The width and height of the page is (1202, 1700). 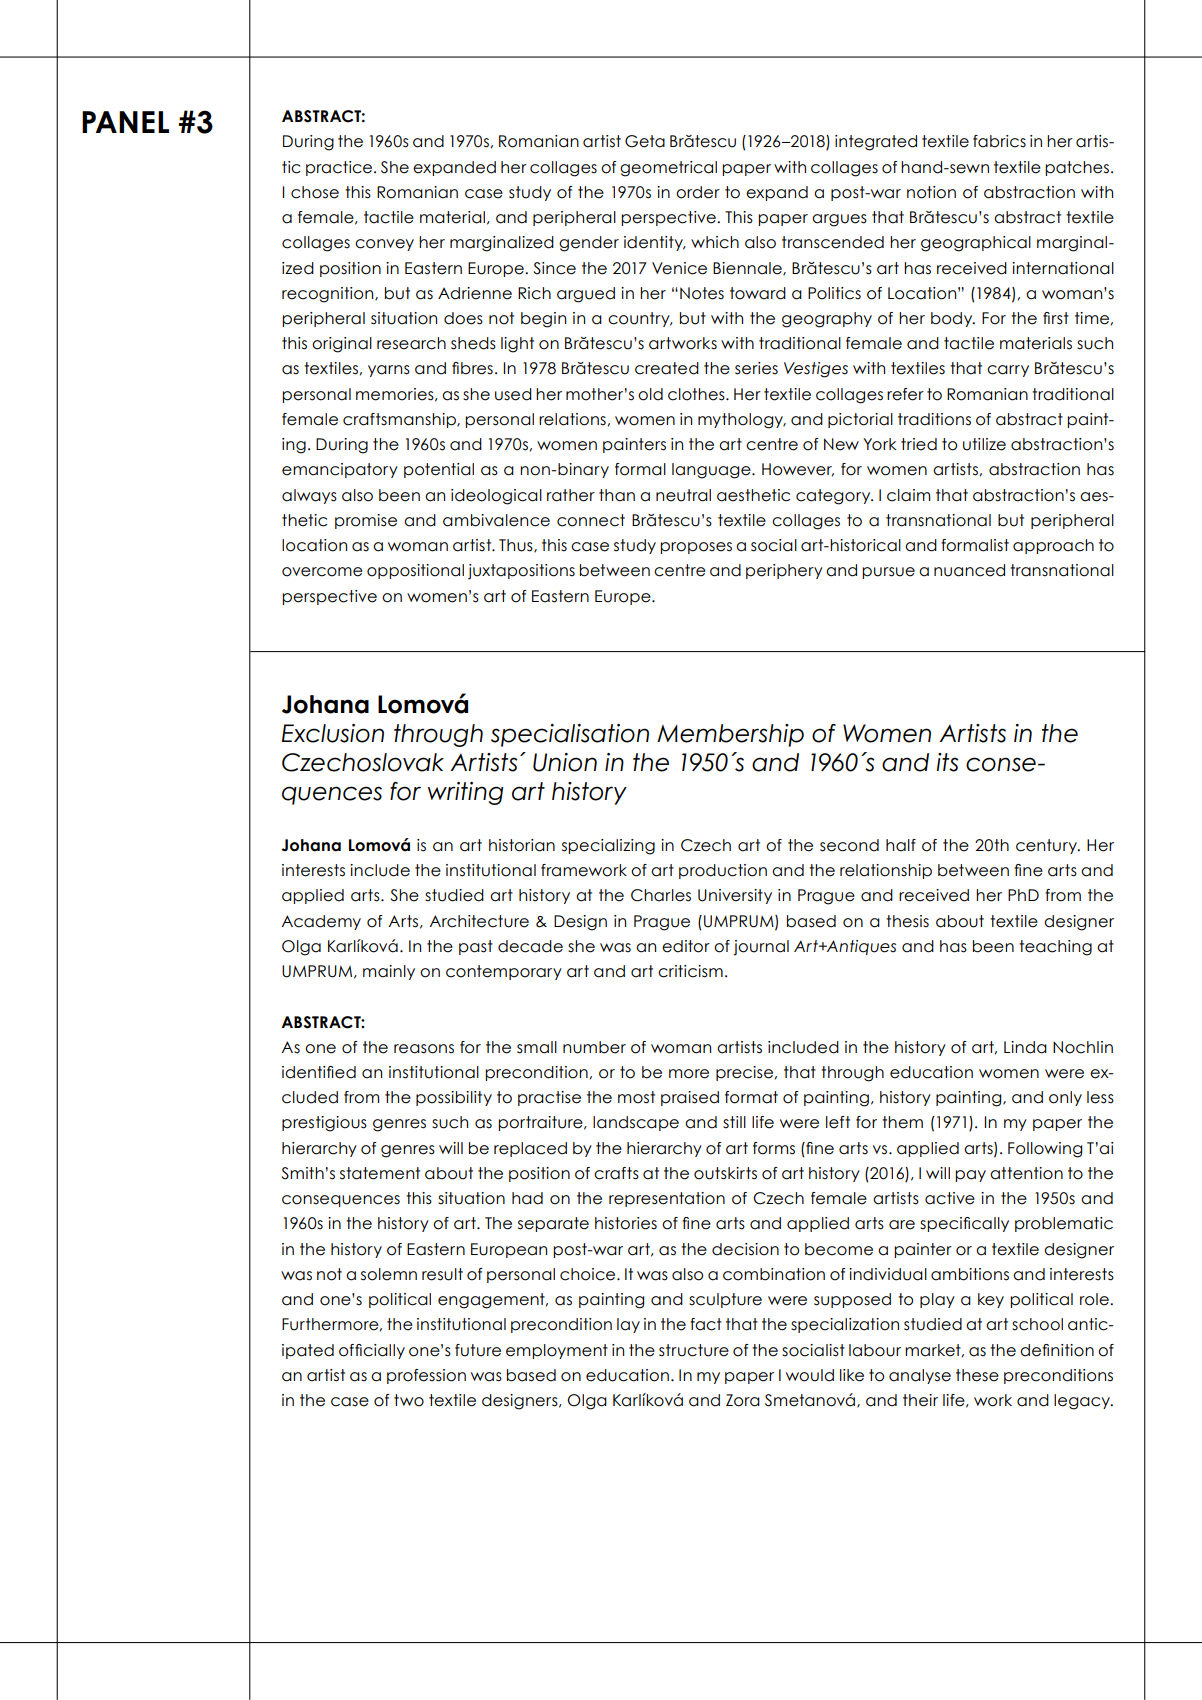 What do you see at coordinates (999, 141) in the page?
I see `fabrics` at bounding box center [999, 141].
